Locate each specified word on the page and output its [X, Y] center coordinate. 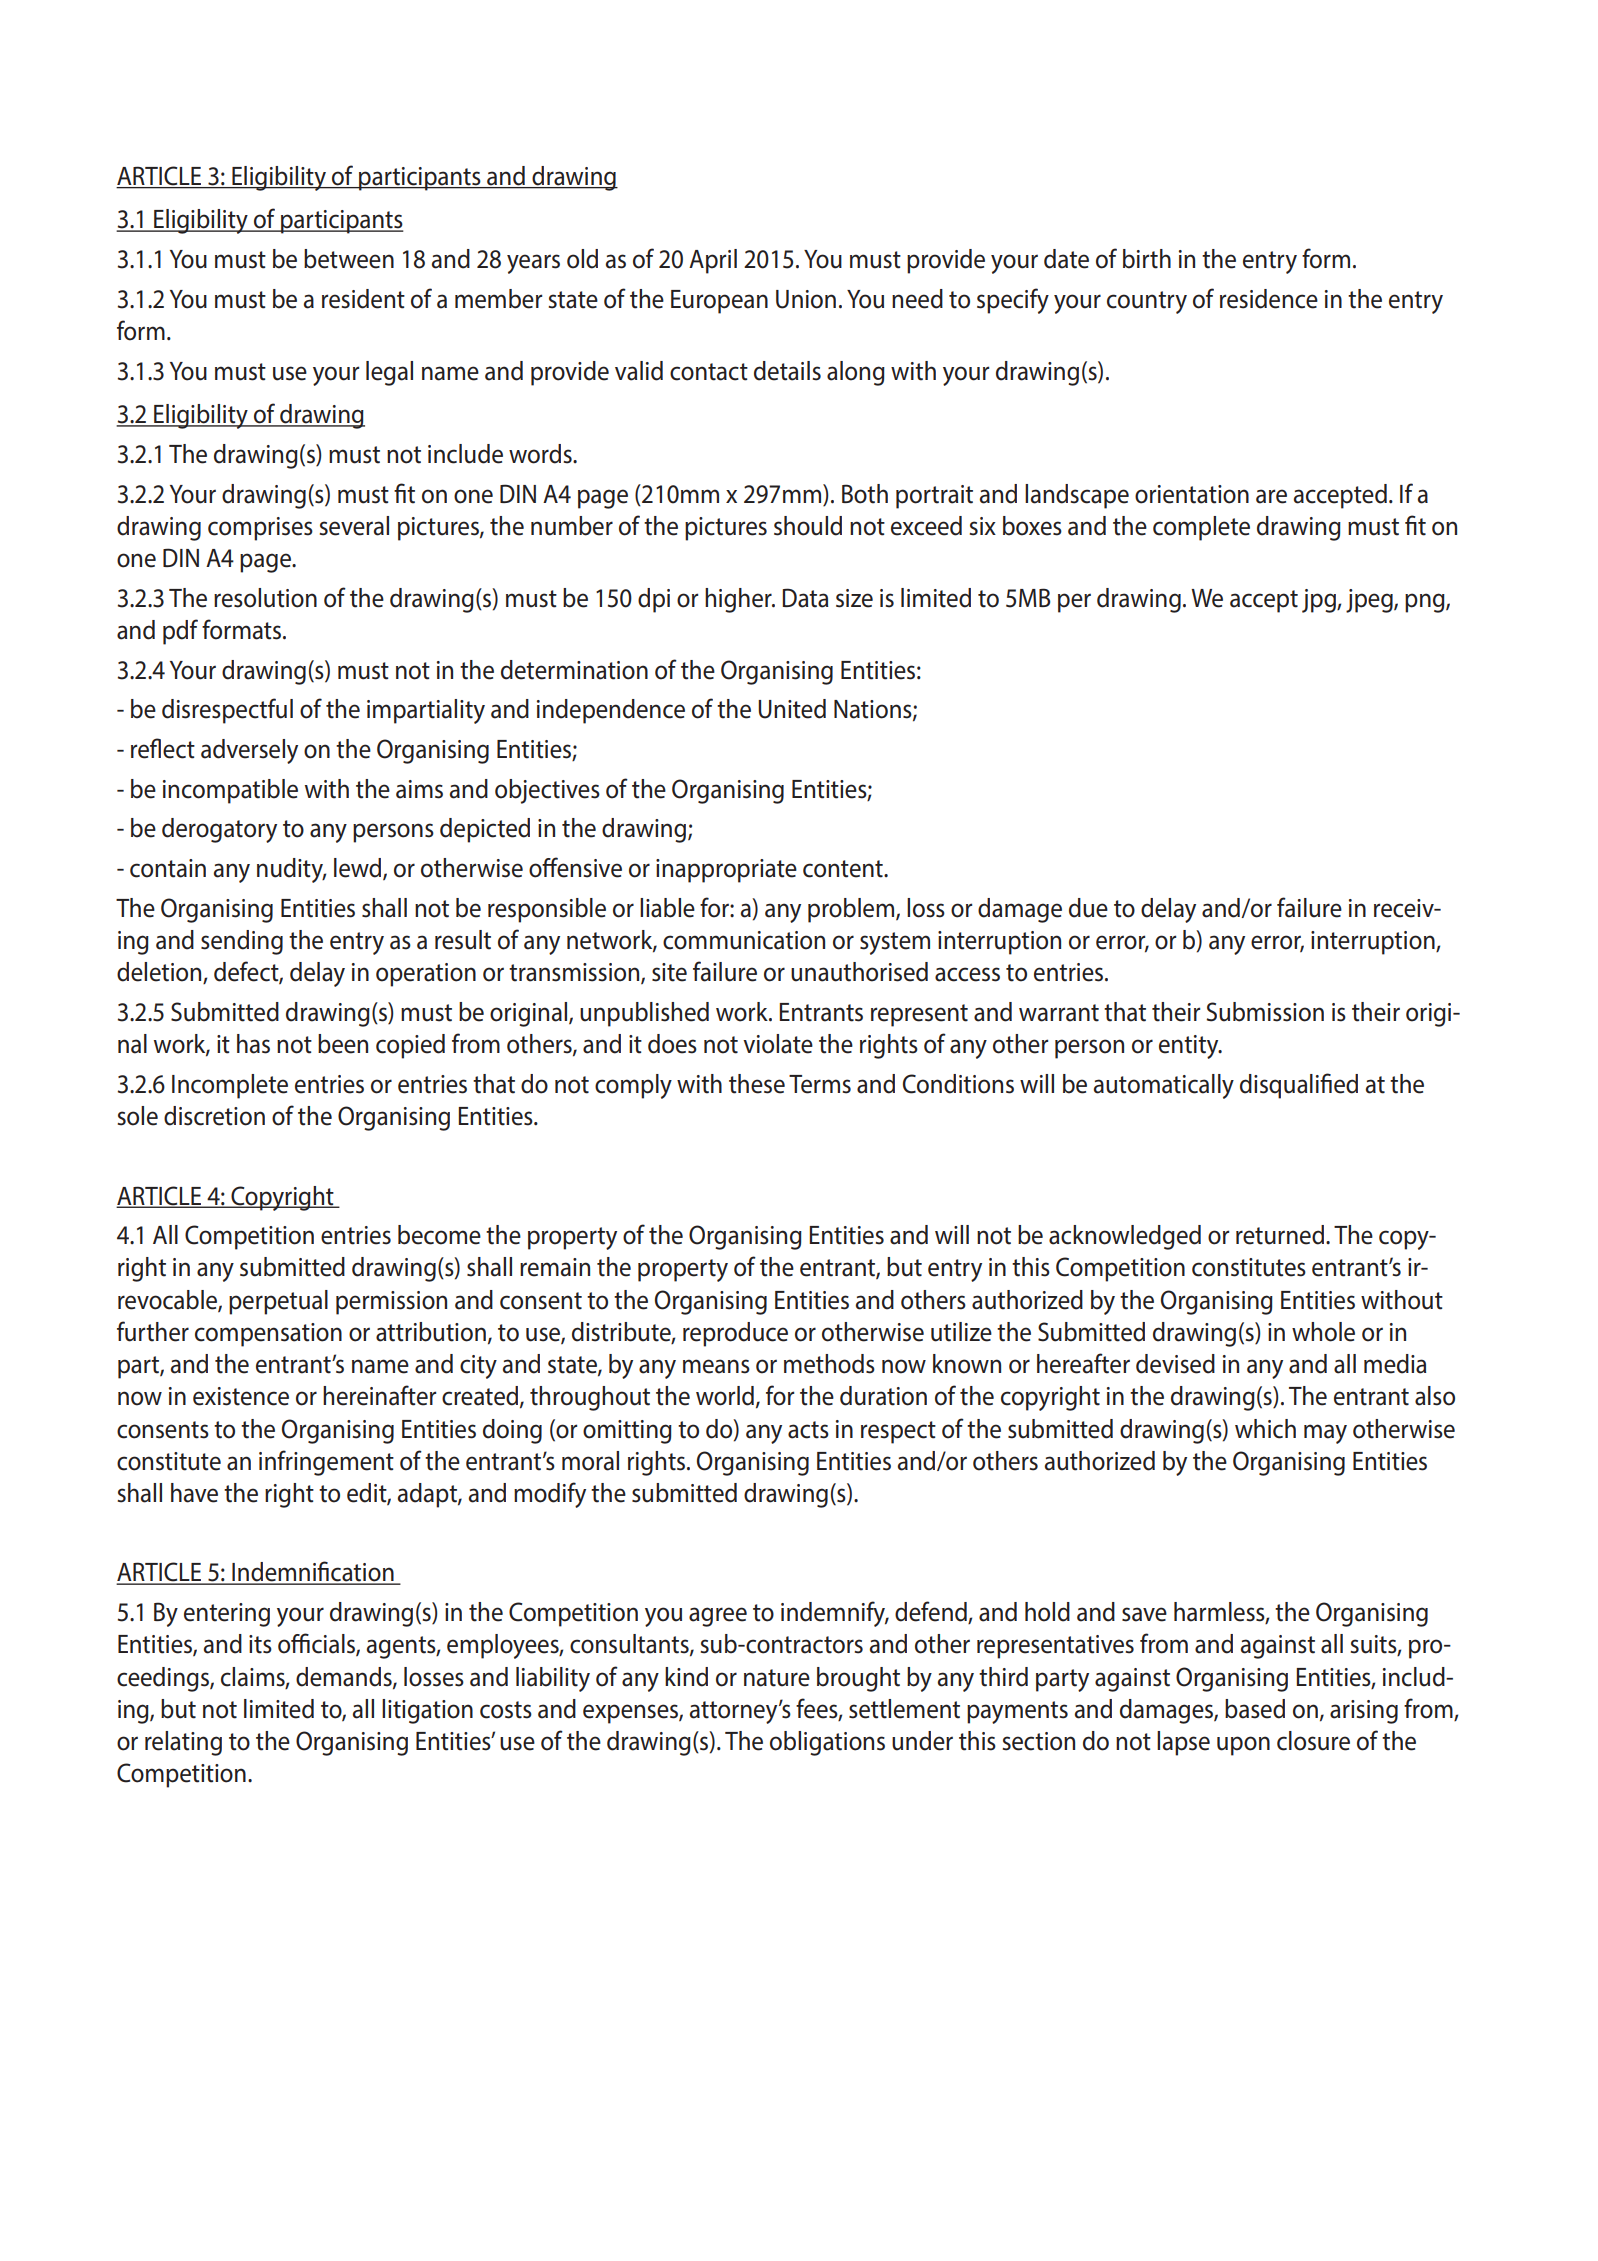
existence [241, 1396]
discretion [214, 1116]
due [1088, 908]
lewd [359, 869]
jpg [1320, 601]
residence [1269, 299]
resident [363, 299]
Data [805, 598]
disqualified [1299, 1086]
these [757, 1084]
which [1265, 1429]
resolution [265, 598]
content [844, 869]
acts [808, 1430]
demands [345, 1677]
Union [806, 299]
